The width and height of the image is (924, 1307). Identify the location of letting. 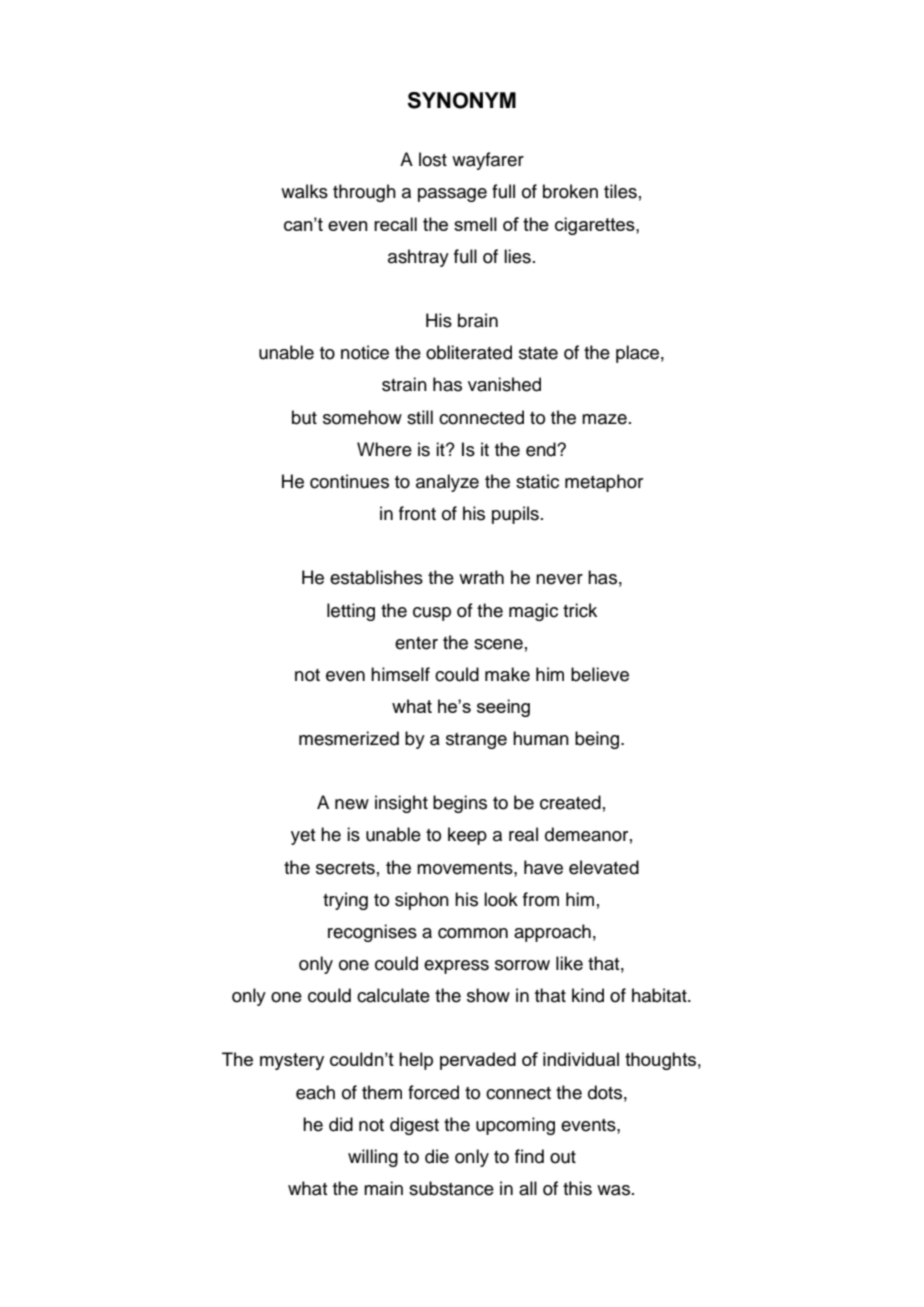
(351, 612).
